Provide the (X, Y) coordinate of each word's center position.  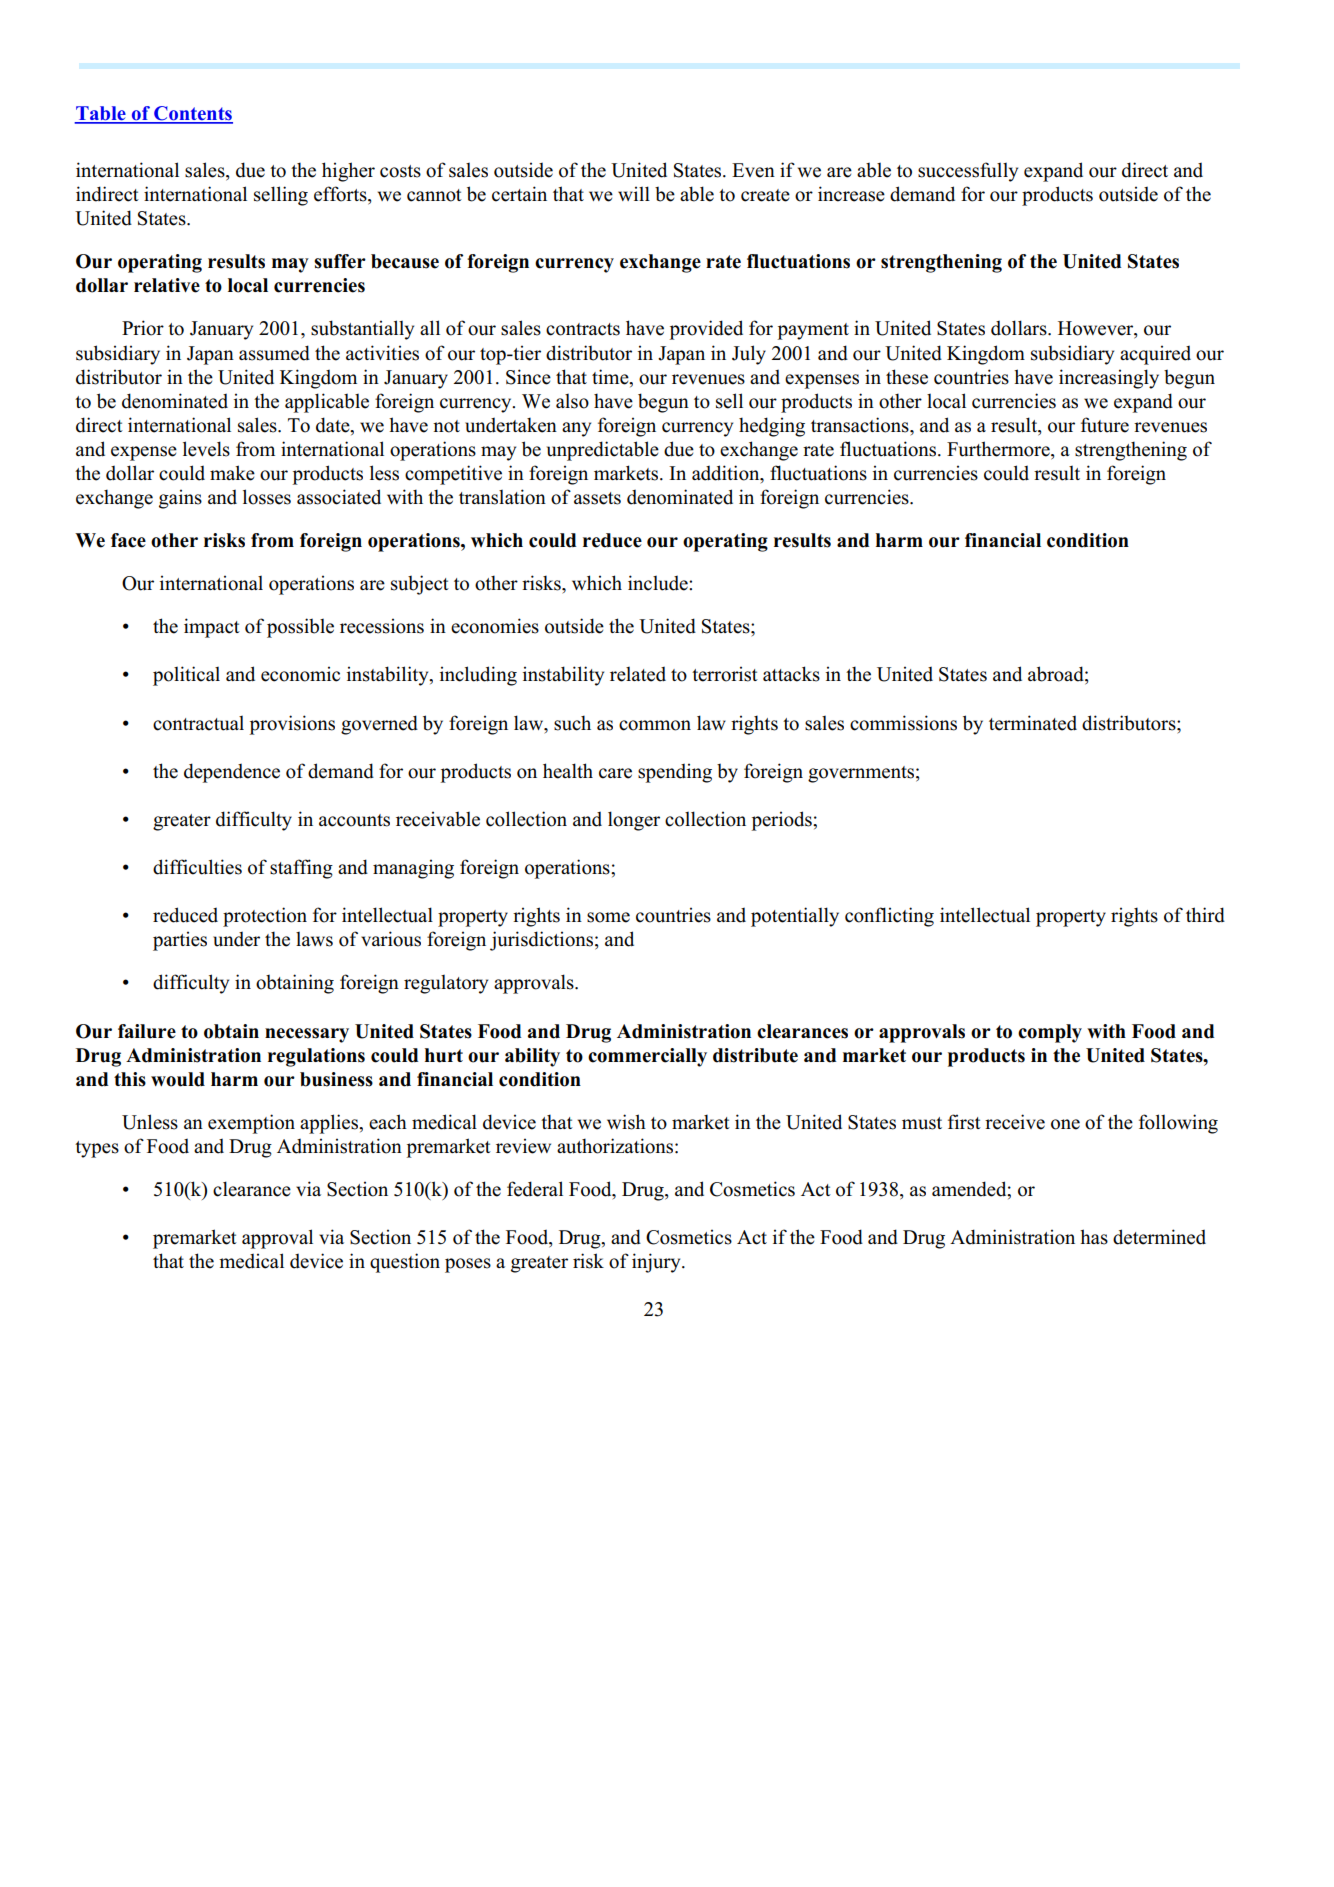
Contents (192, 114)
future (1105, 425)
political (186, 676)
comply (1050, 1033)
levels (206, 449)
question (405, 1263)
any (576, 429)
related (638, 674)
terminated (1033, 723)
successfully (968, 172)
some (608, 917)
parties (180, 941)
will (634, 193)
